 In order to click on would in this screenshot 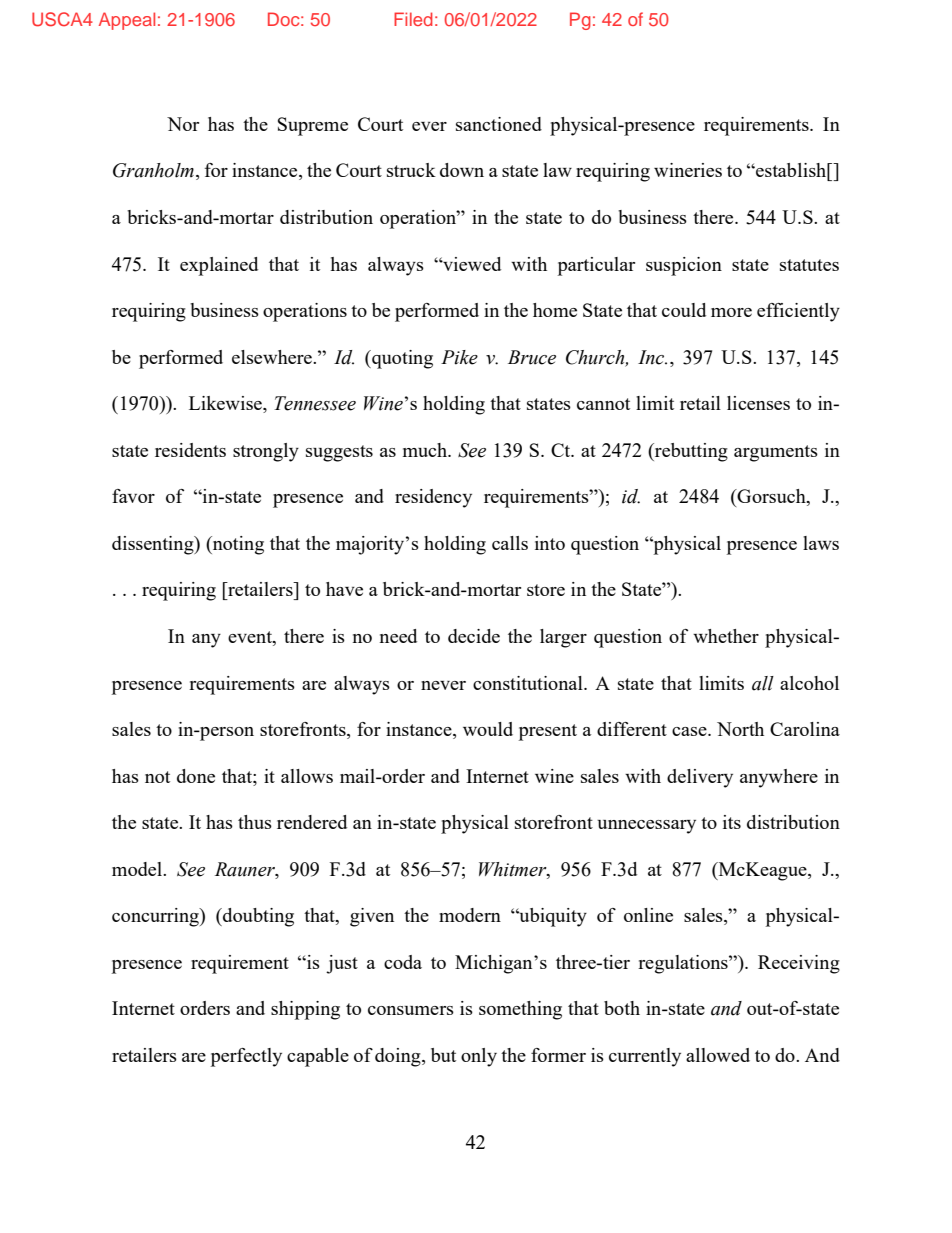, I will do `click(488, 729)`.
